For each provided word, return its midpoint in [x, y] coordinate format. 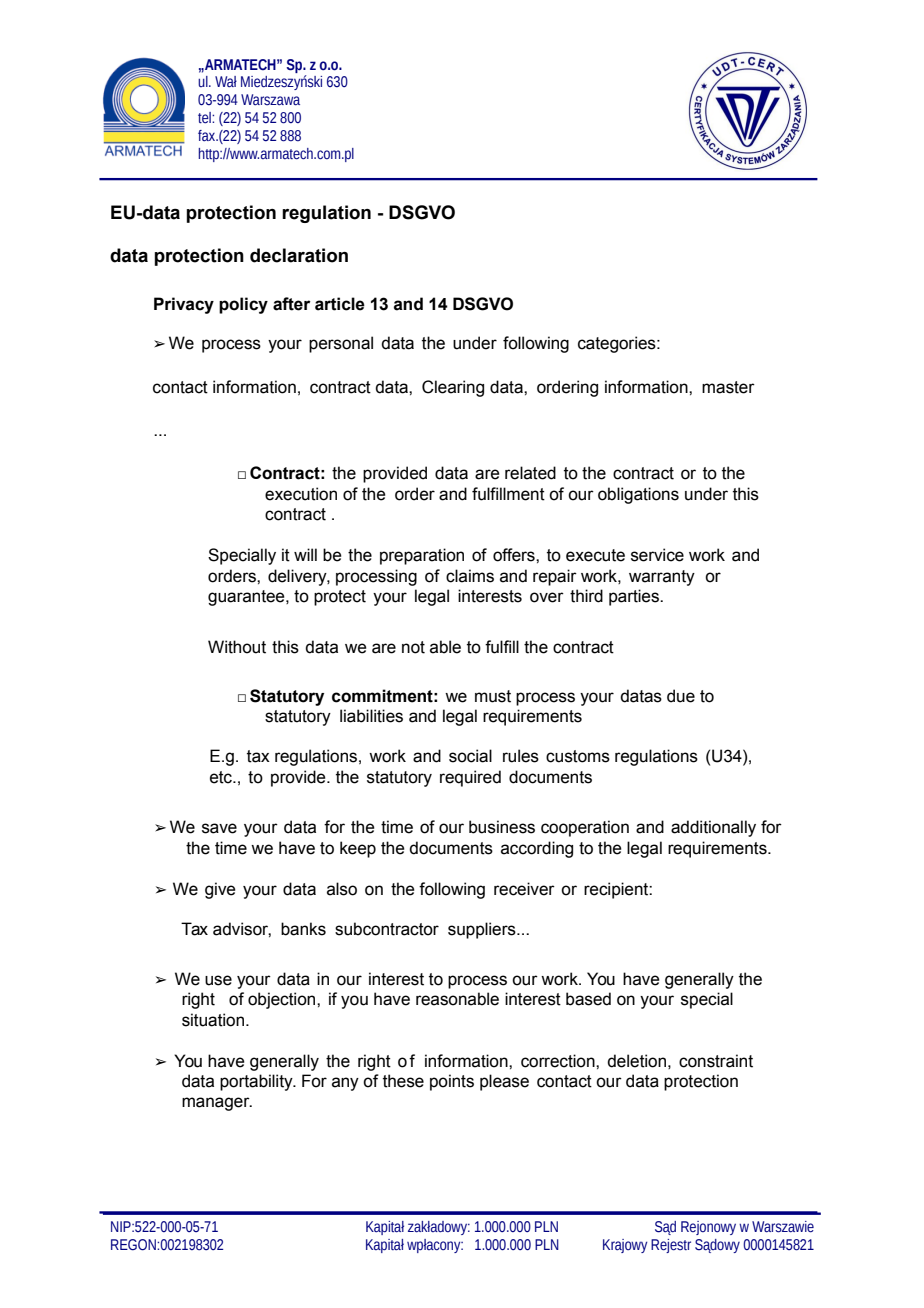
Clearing [453, 388]
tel [205, 118]
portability [257, 1082]
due [681, 696]
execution [301, 494]
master [728, 387]
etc [222, 777]
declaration [299, 255]
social [470, 756]
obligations [638, 495]
